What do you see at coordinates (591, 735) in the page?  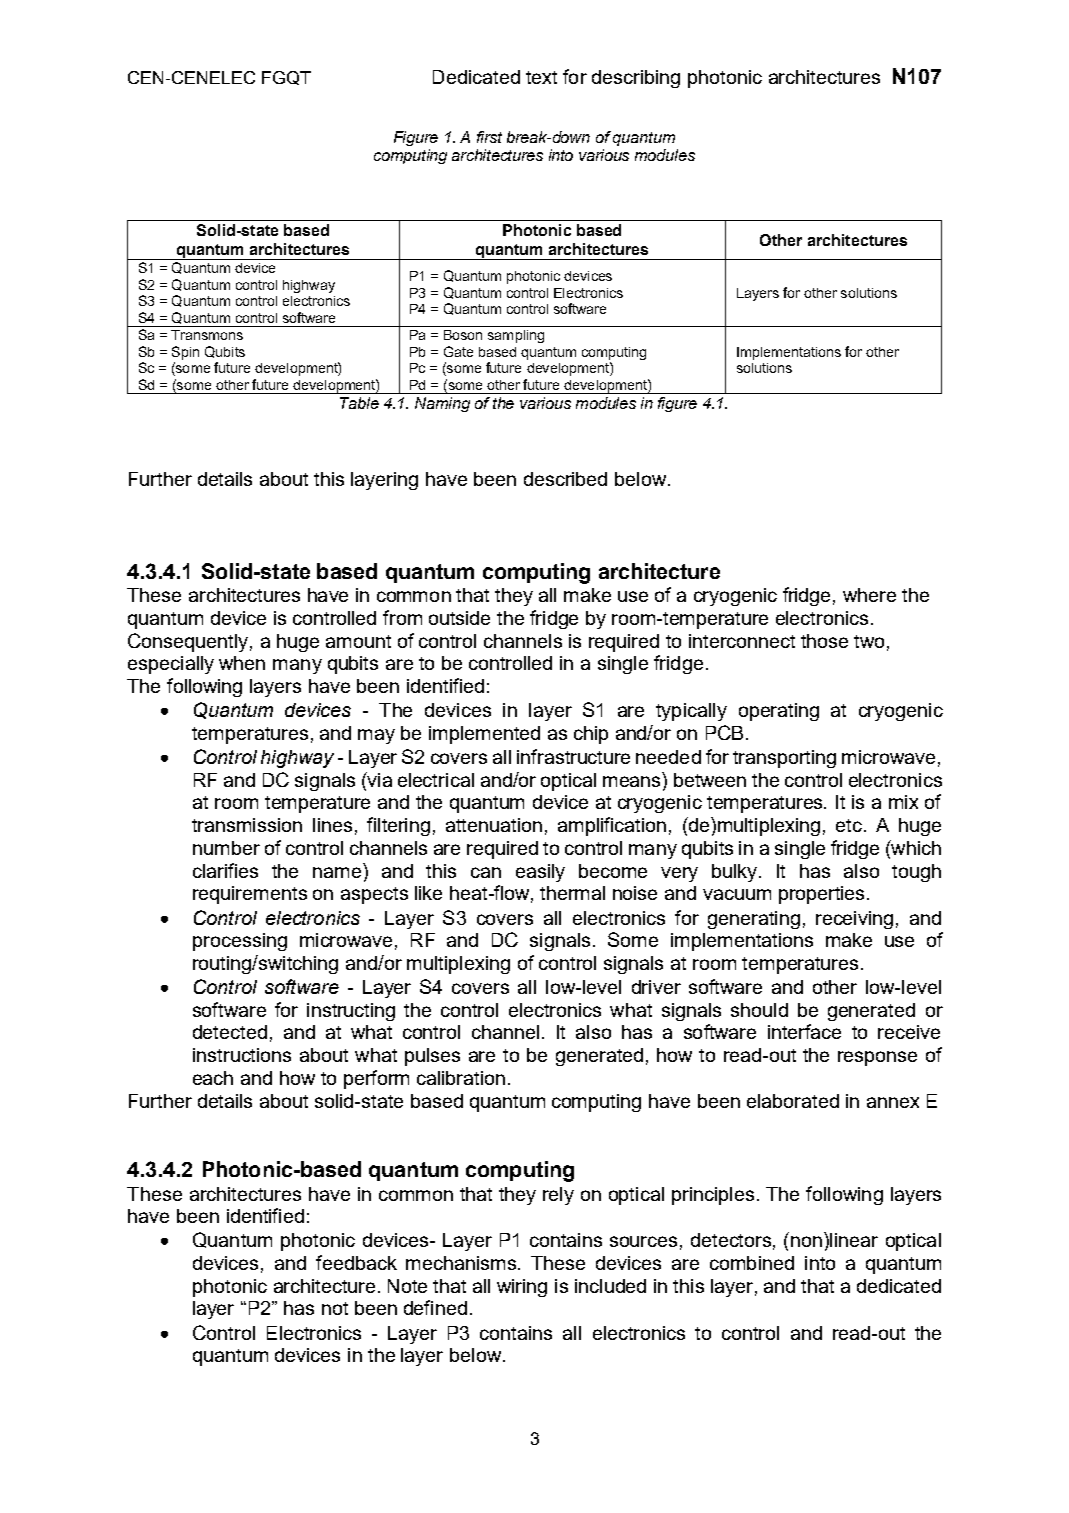 I see `chip` at bounding box center [591, 735].
